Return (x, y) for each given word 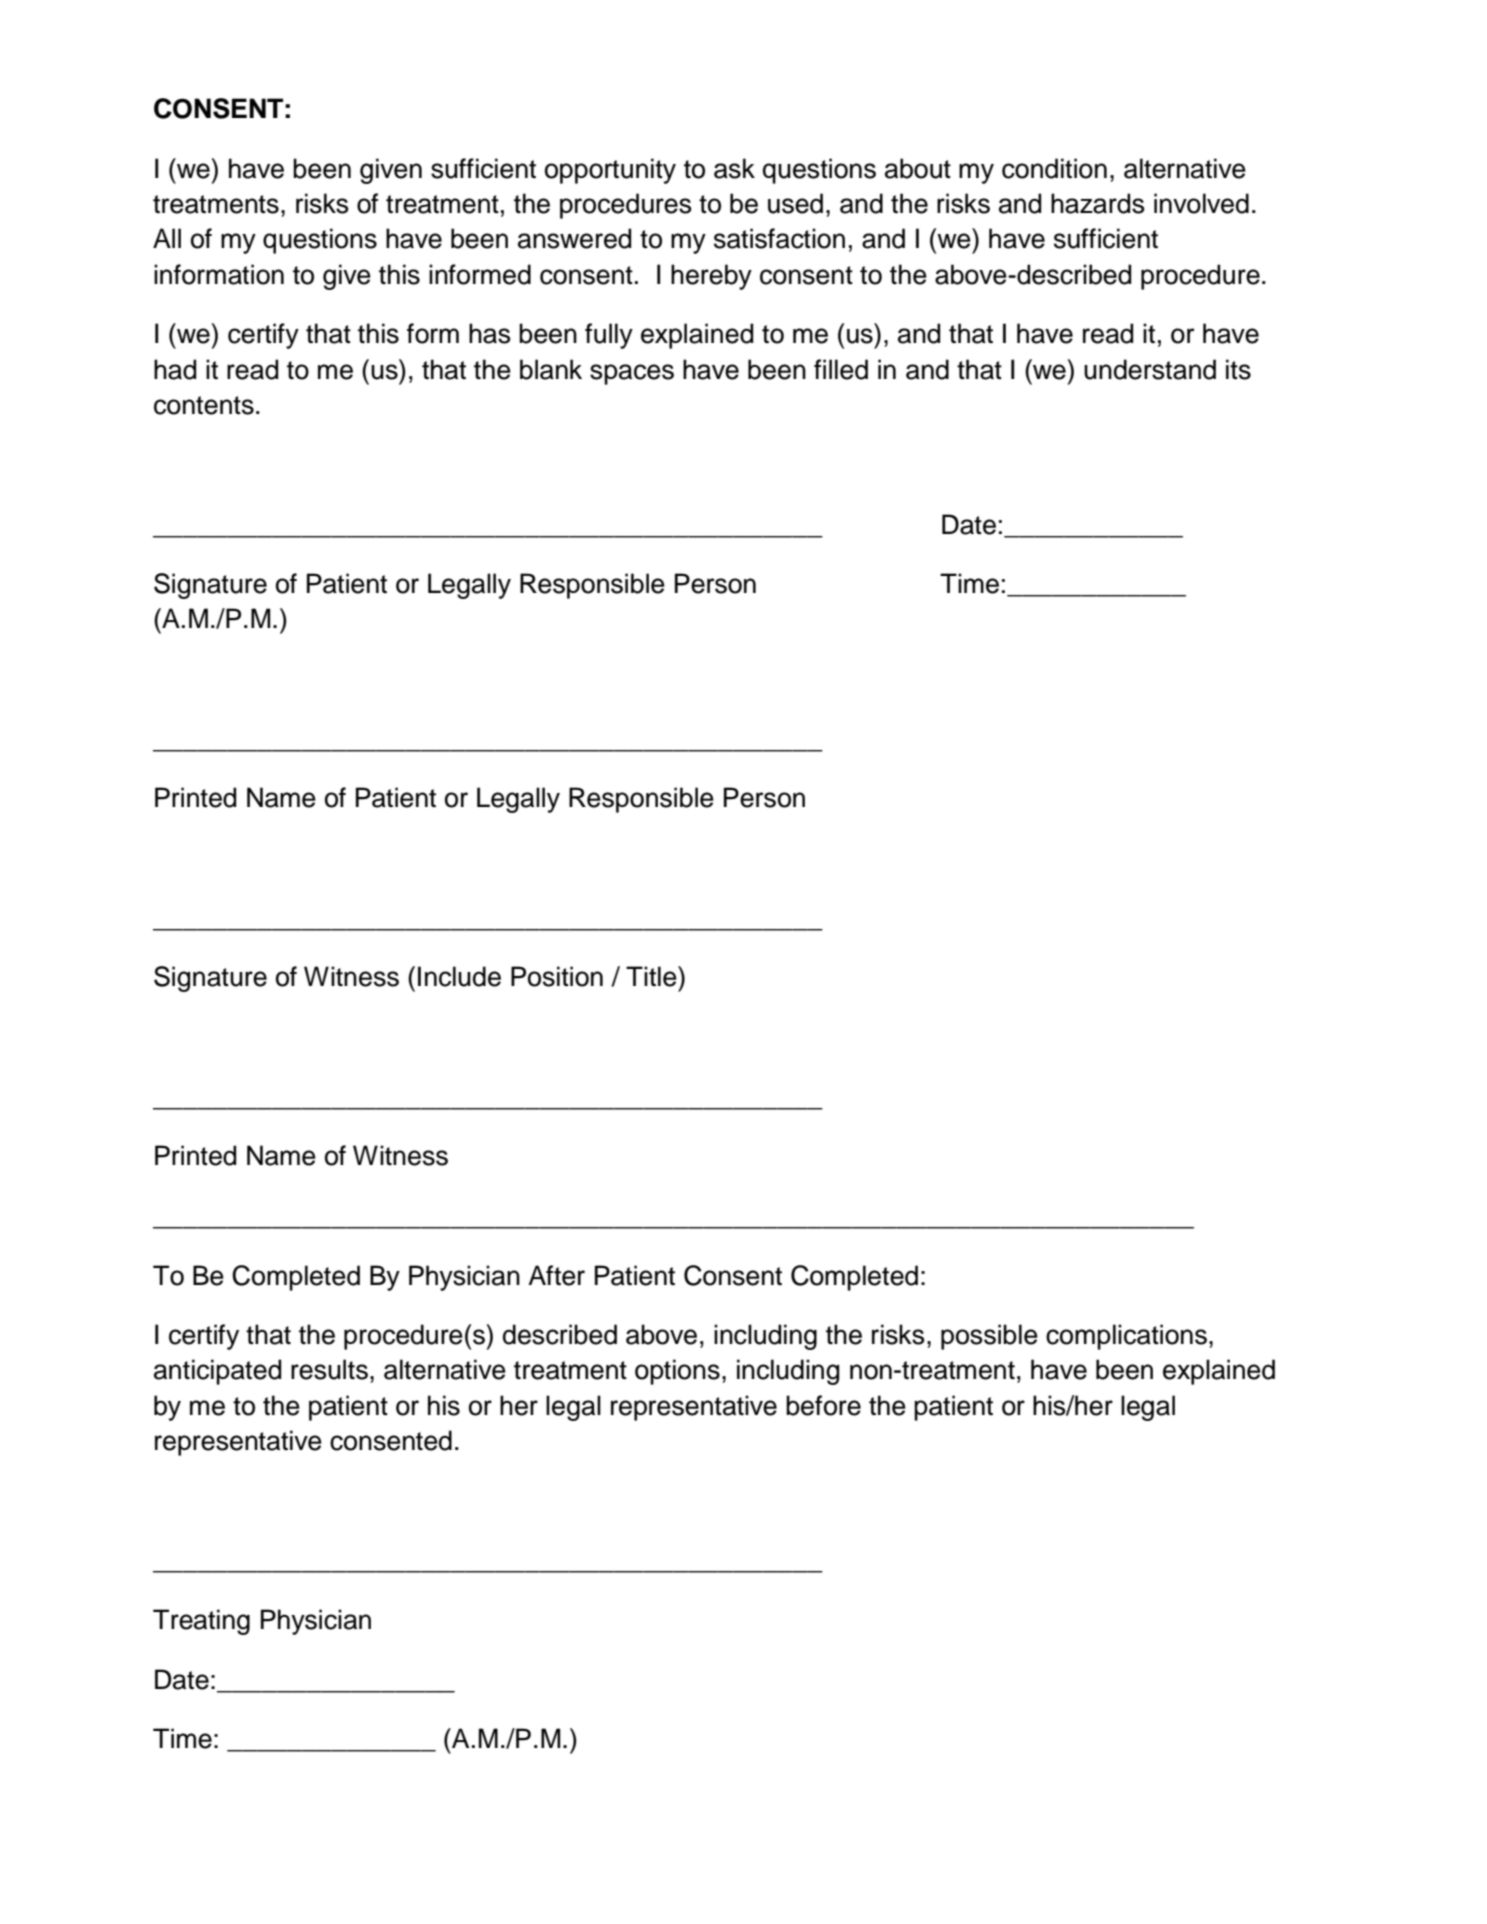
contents (204, 405)
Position (557, 976)
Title (652, 976)
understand (1150, 369)
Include (459, 976)
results (329, 1369)
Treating (201, 1622)
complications (1126, 1337)
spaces (632, 374)
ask (734, 168)
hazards (1098, 203)
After (556, 1275)
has (490, 333)
